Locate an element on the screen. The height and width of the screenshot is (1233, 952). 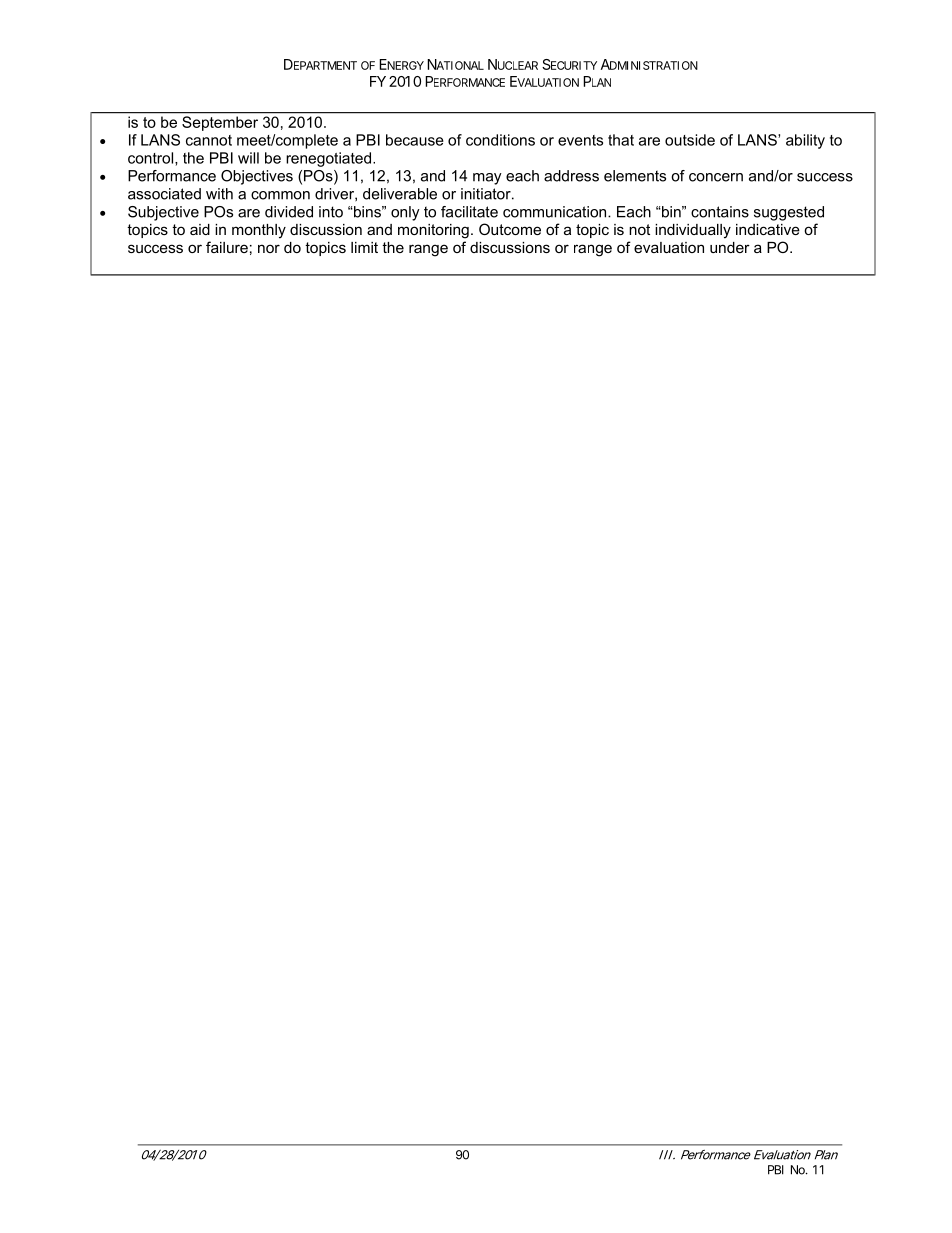
concern is located at coordinates (716, 177).
